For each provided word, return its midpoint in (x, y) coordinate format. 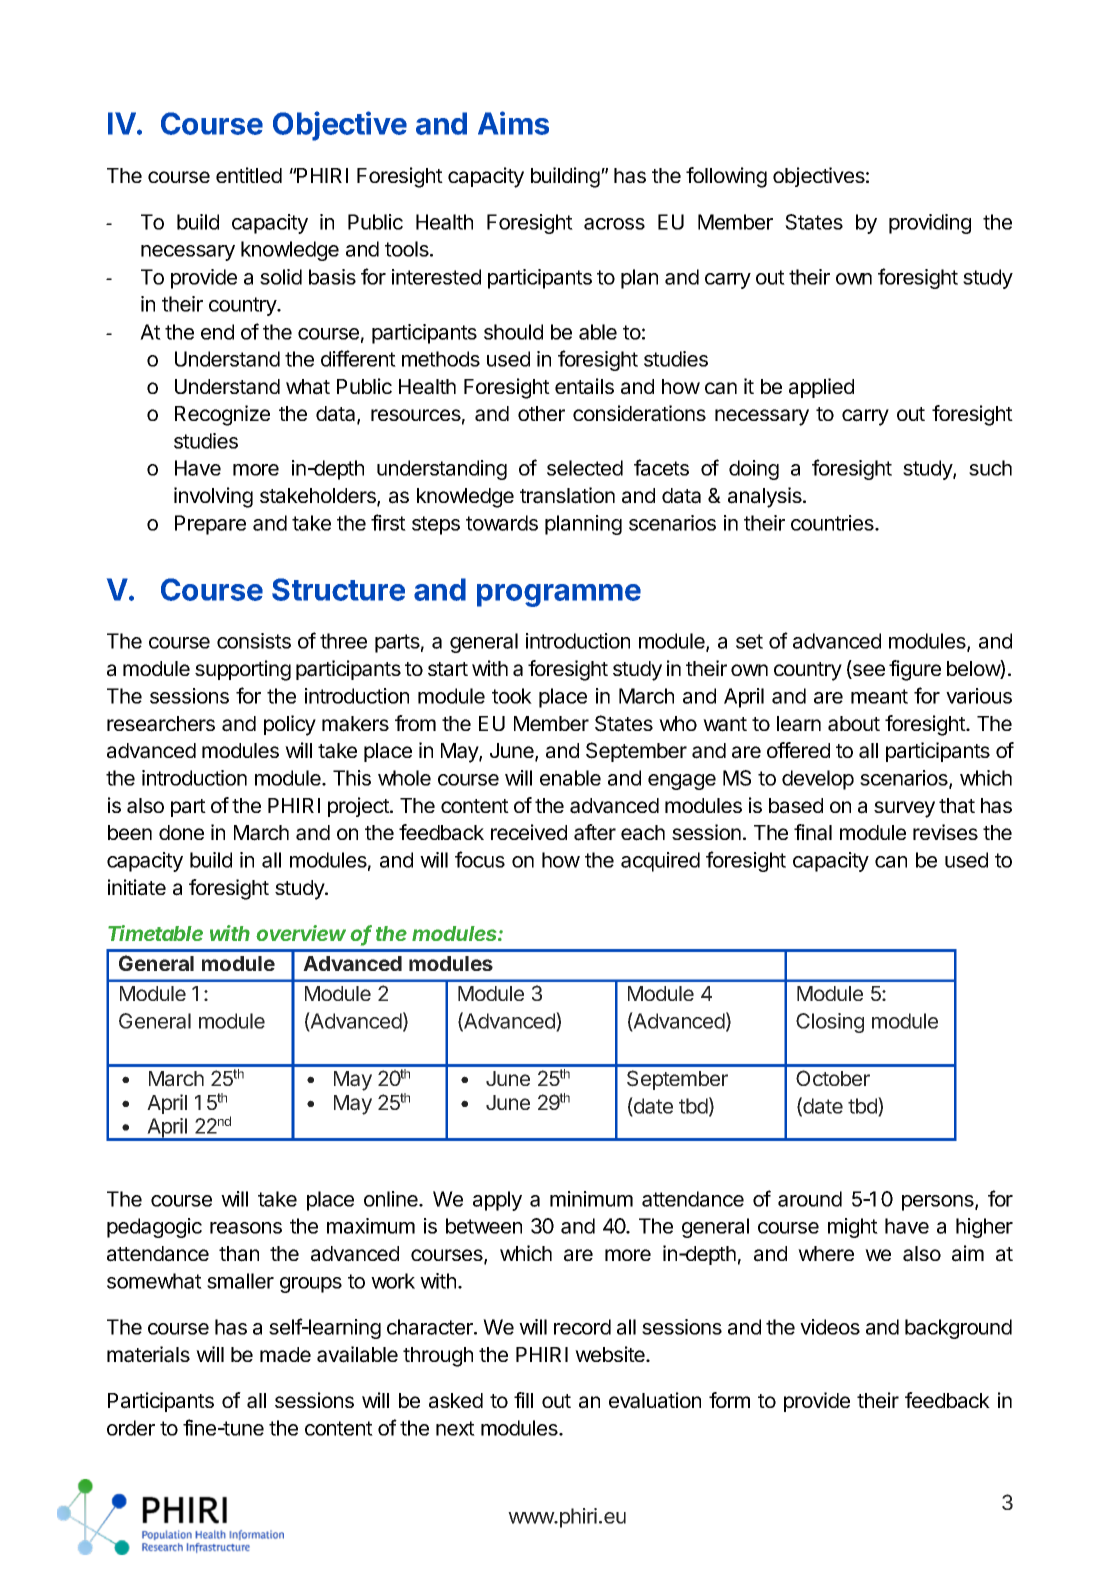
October (833, 1078)
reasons (246, 1228)
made (285, 1355)
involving (213, 497)
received (529, 832)
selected (585, 468)
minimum (591, 1199)
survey (904, 809)
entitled (249, 175)
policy (290, 725)
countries (833, 523)
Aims (513, 123)
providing (930, 224)
